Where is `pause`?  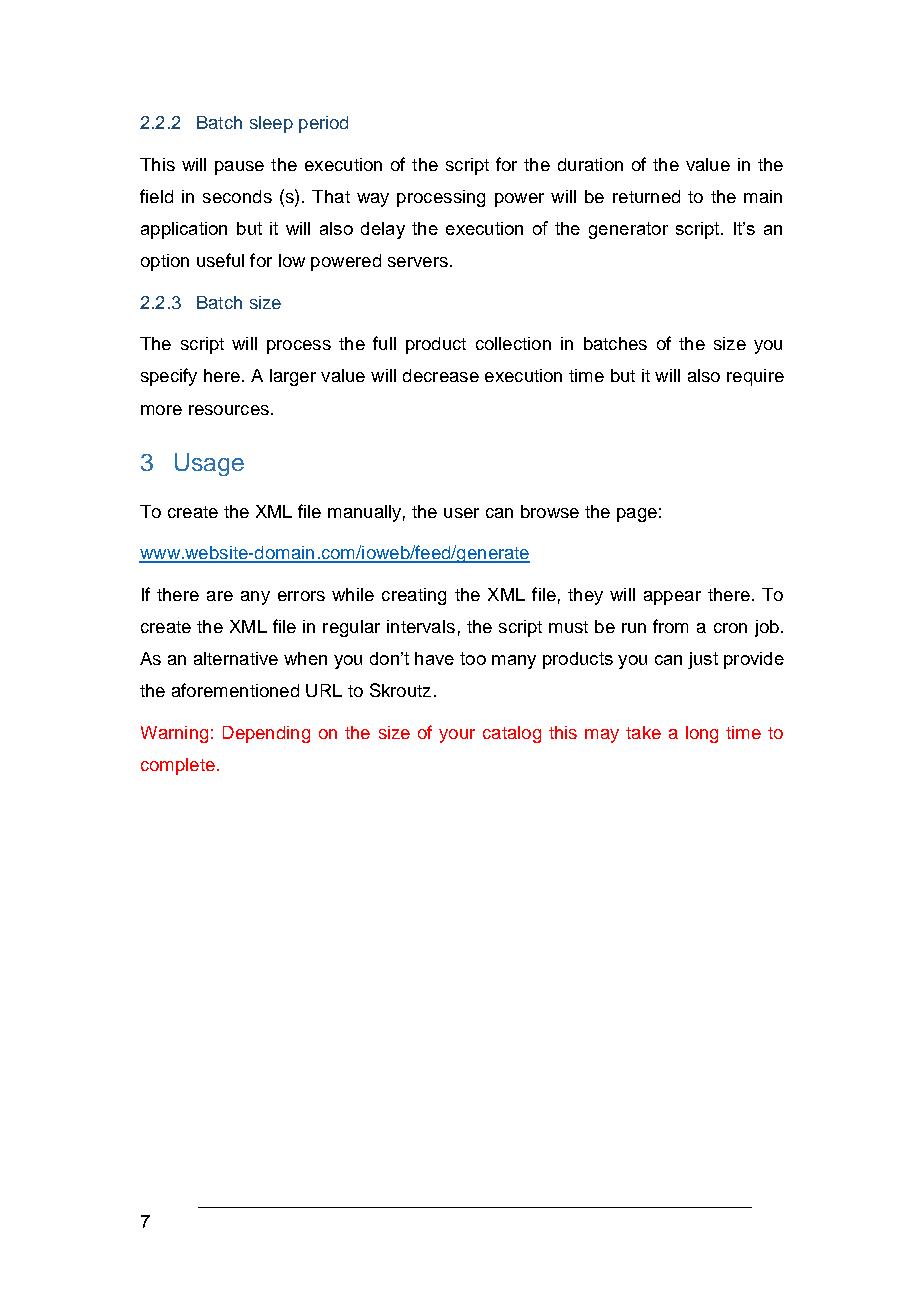
pause is located at coordinates (239, 168).
